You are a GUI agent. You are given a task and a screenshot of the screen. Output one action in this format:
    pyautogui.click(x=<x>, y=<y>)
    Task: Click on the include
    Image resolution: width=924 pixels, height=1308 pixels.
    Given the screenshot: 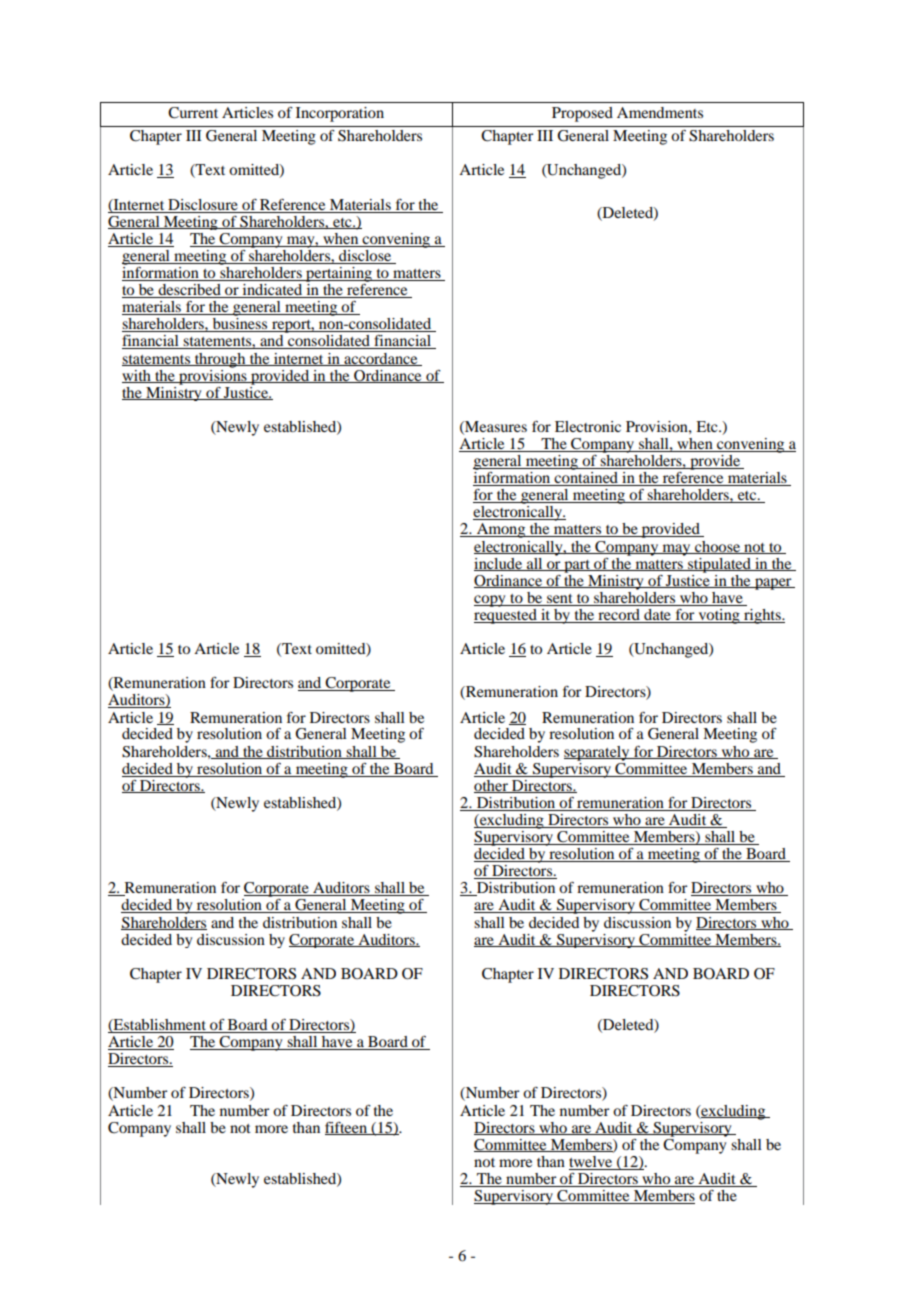 What is the action you would take?
    pyautogui.click(x=499, y=564)
